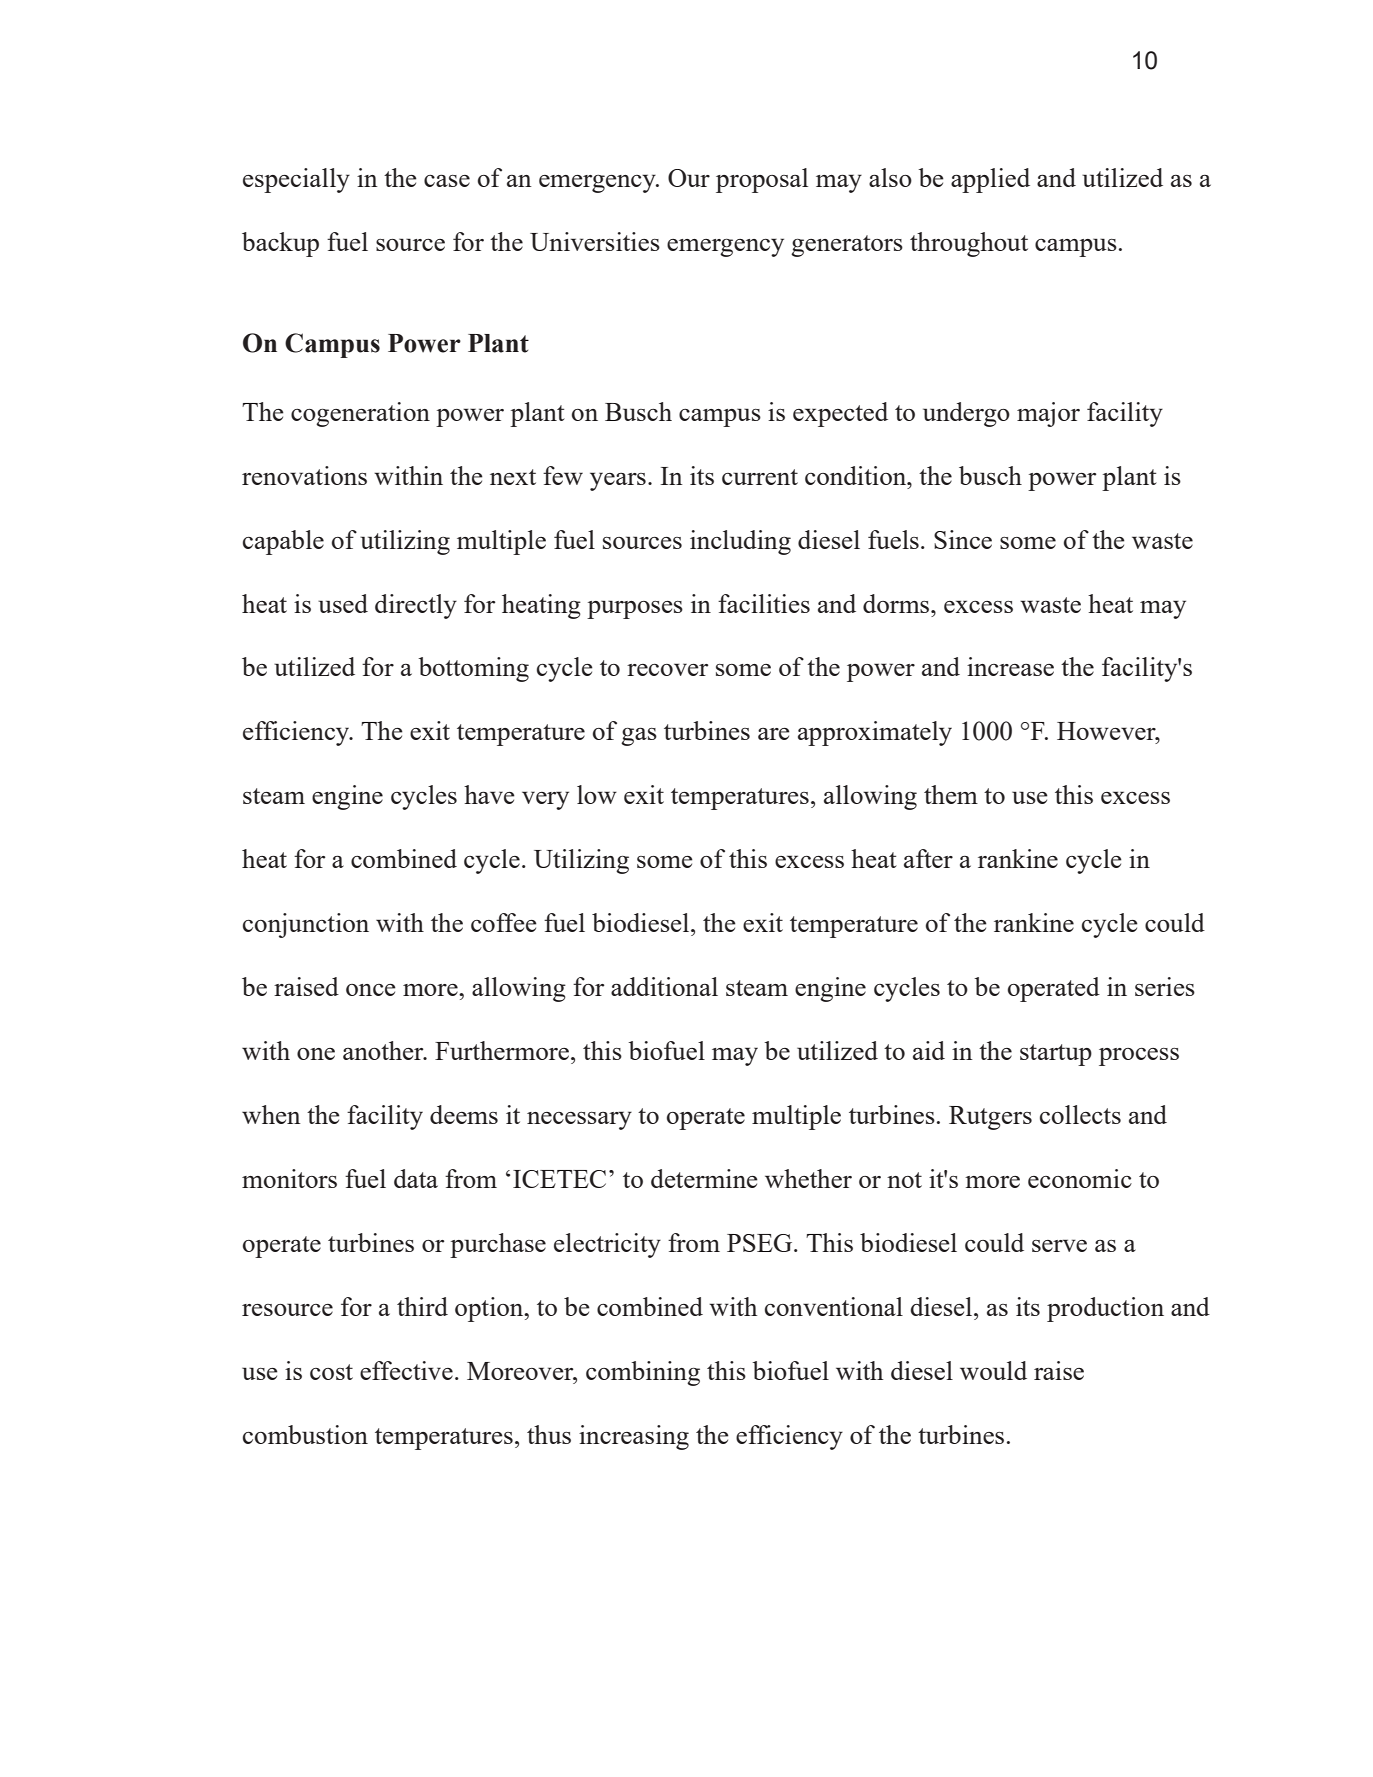 This screenshot has height=1777, width=1373. What do you see at coordinates (447, 181) in the screenshot?
I see `case` at bounding box center [447, 181].
